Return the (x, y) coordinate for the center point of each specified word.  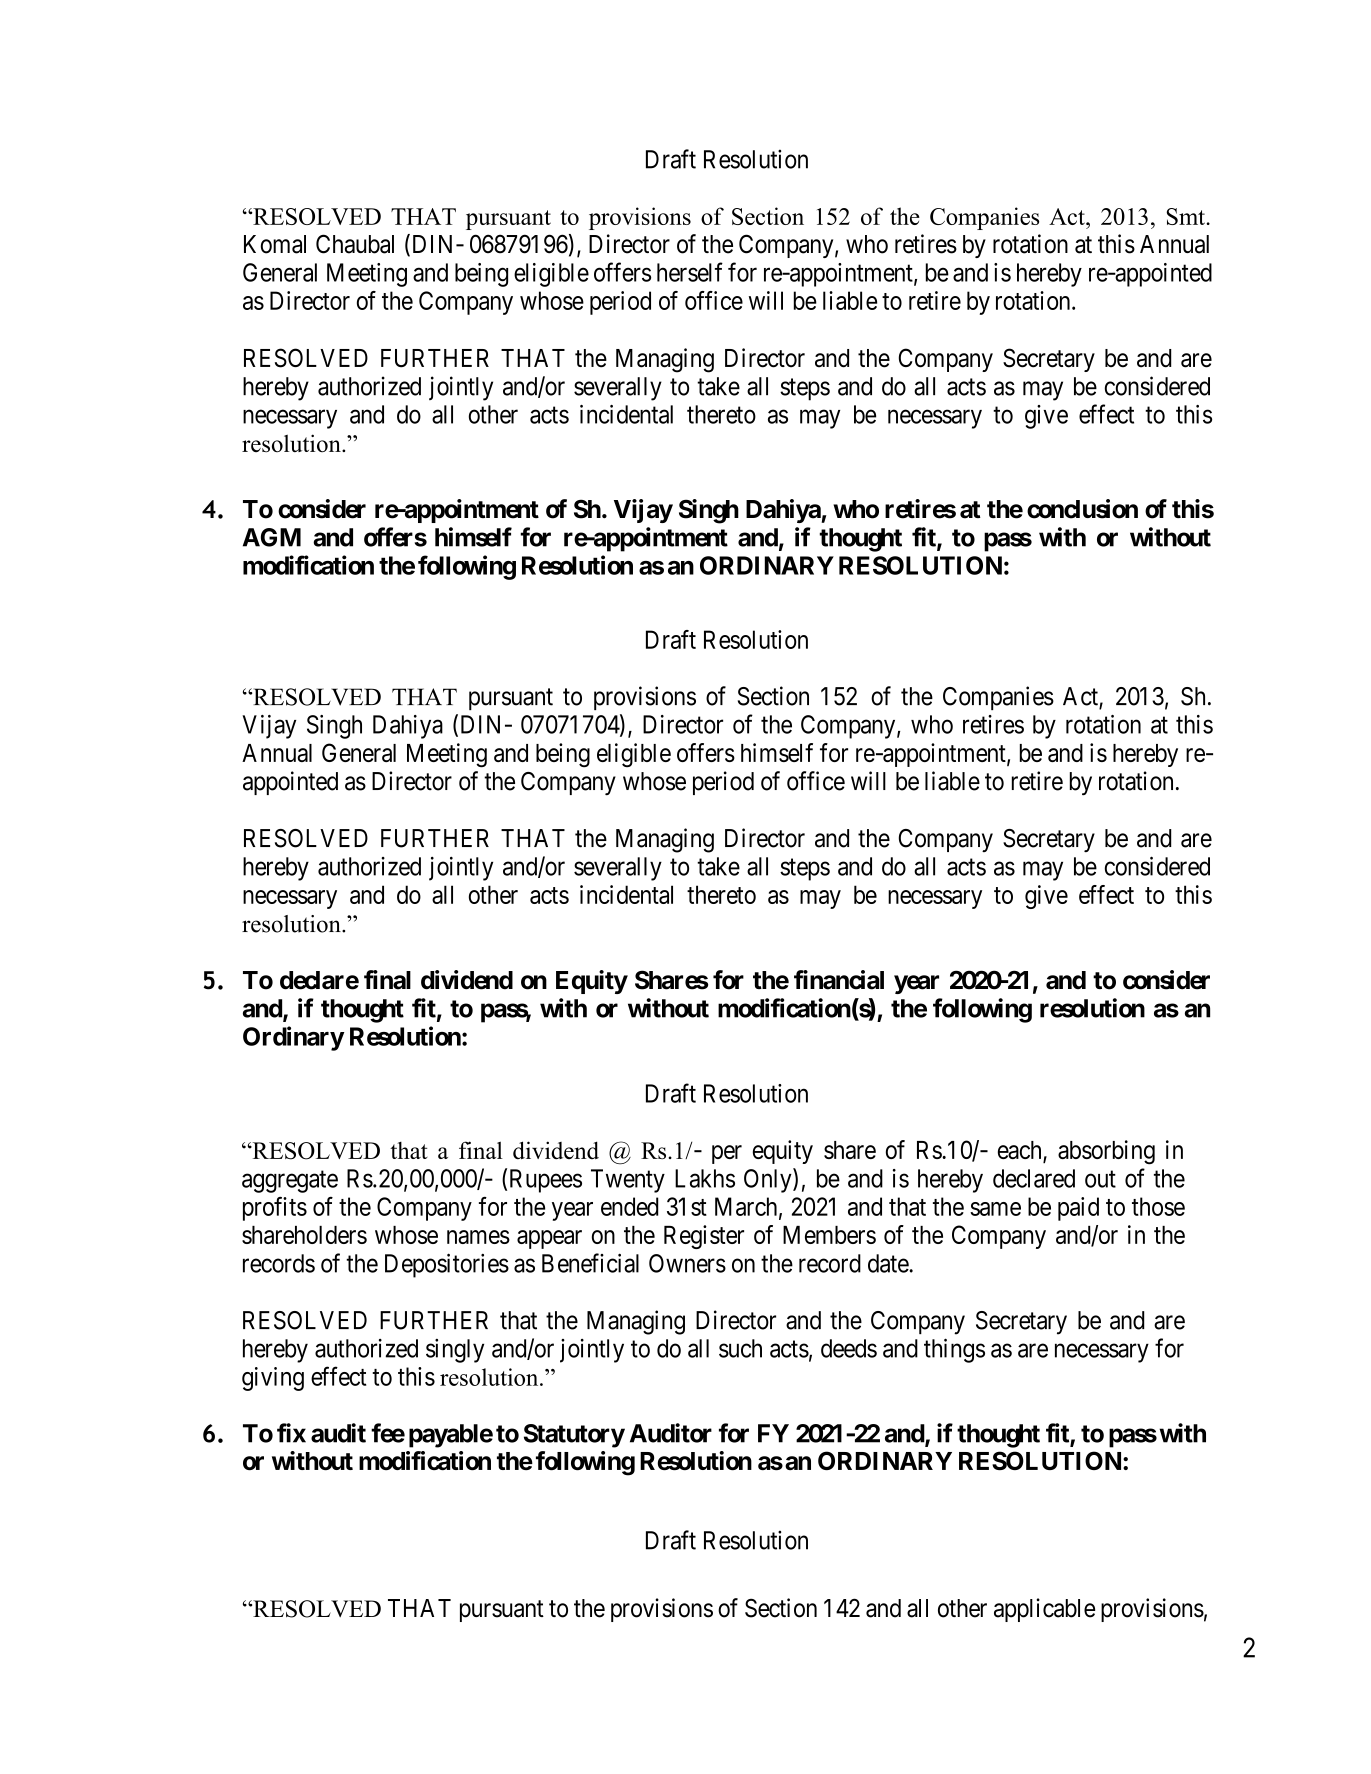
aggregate (290, 1182)
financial (839, 980)
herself (690, 272)
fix (291, 1433)
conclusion (1082, 509)
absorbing (1106, 1152)
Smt (1187, 216)
